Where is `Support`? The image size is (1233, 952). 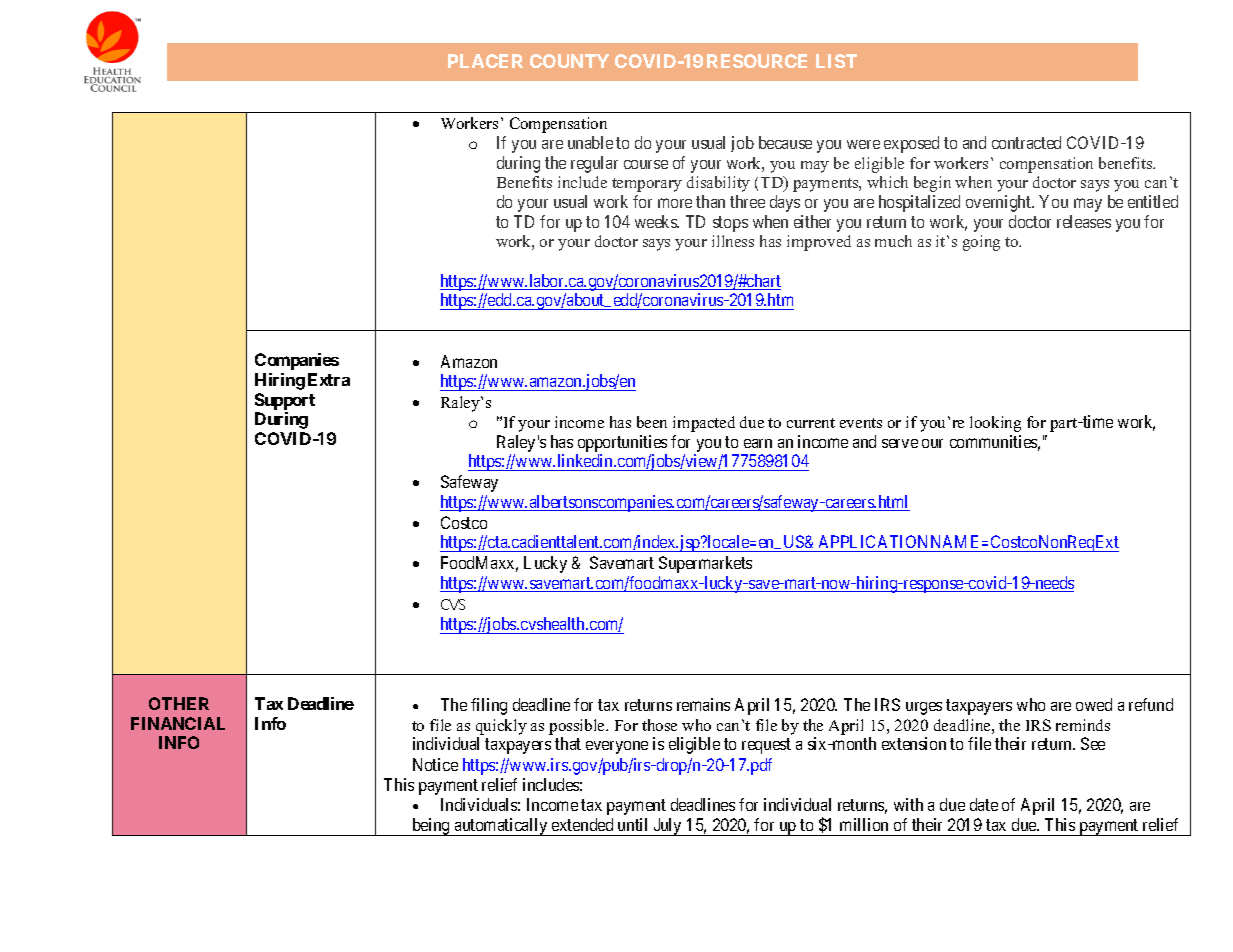 Support is located at coordinates (285, 401).
